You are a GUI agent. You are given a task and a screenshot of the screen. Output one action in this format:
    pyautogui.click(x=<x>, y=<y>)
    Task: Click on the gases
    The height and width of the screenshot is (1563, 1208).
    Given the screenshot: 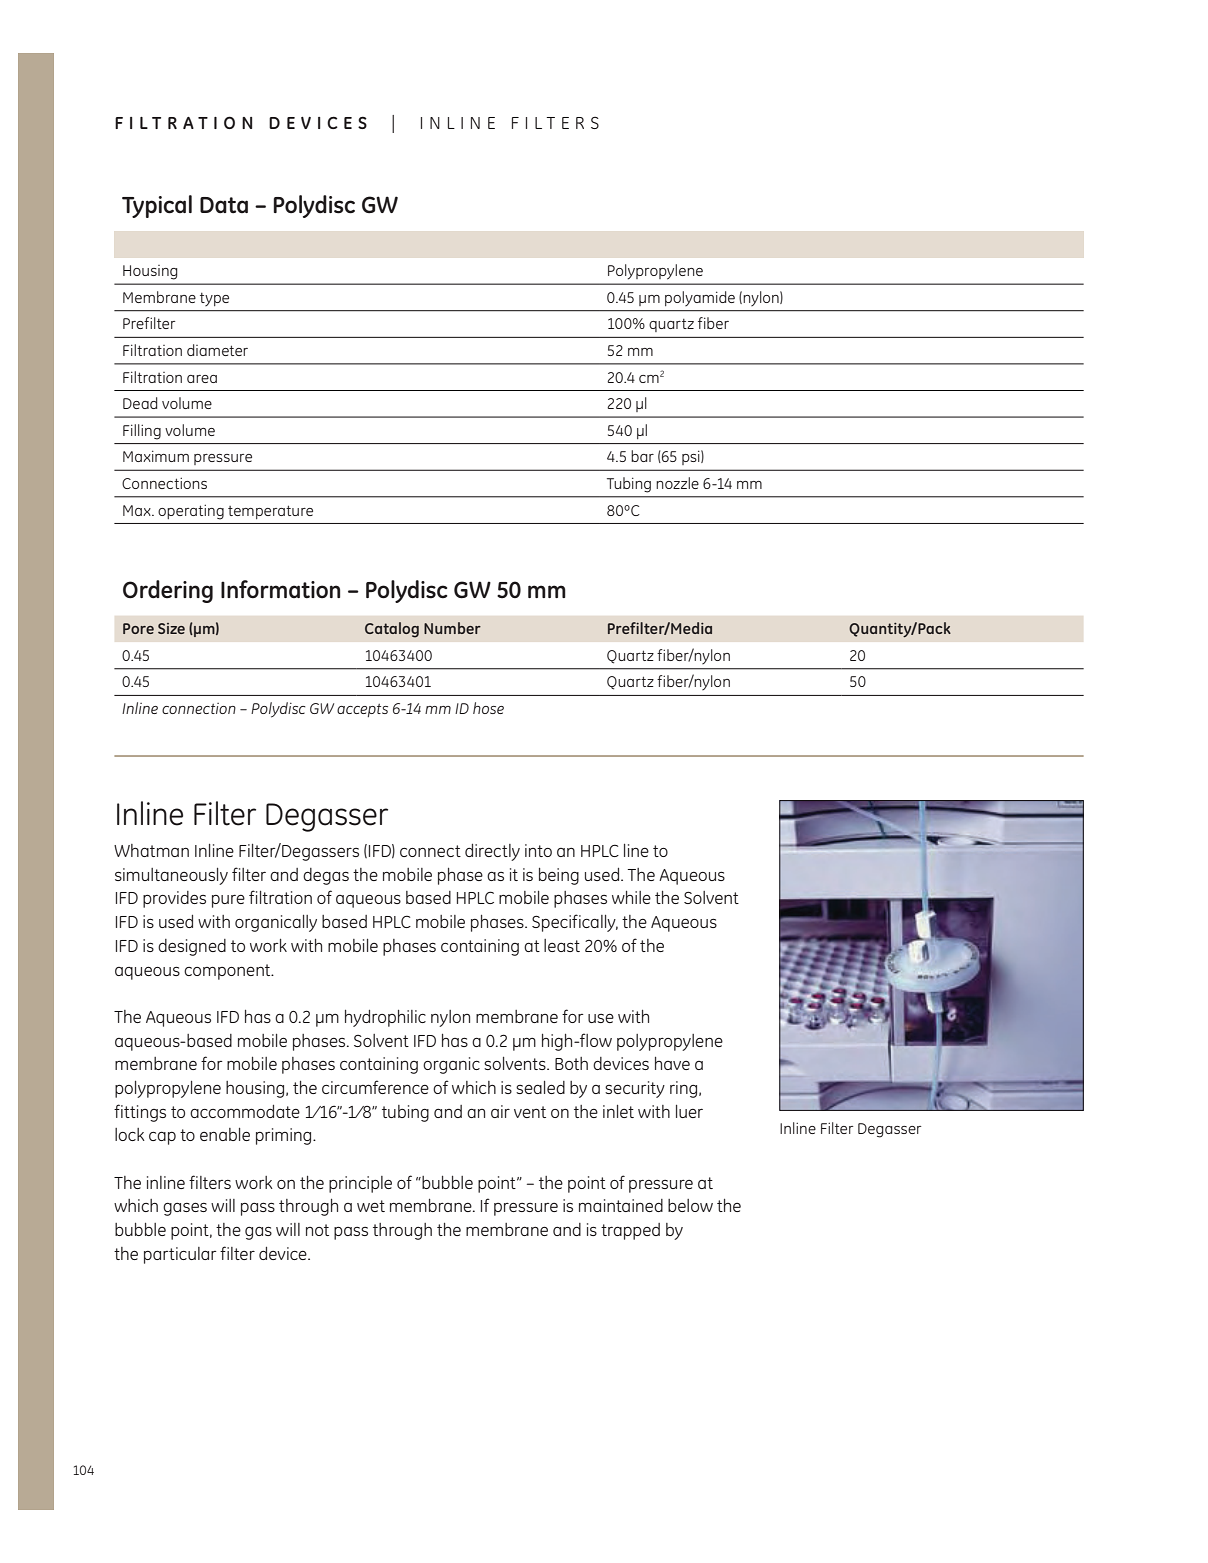 What is the action you would take?
    pyautogui.click(x=185, y=1209)
